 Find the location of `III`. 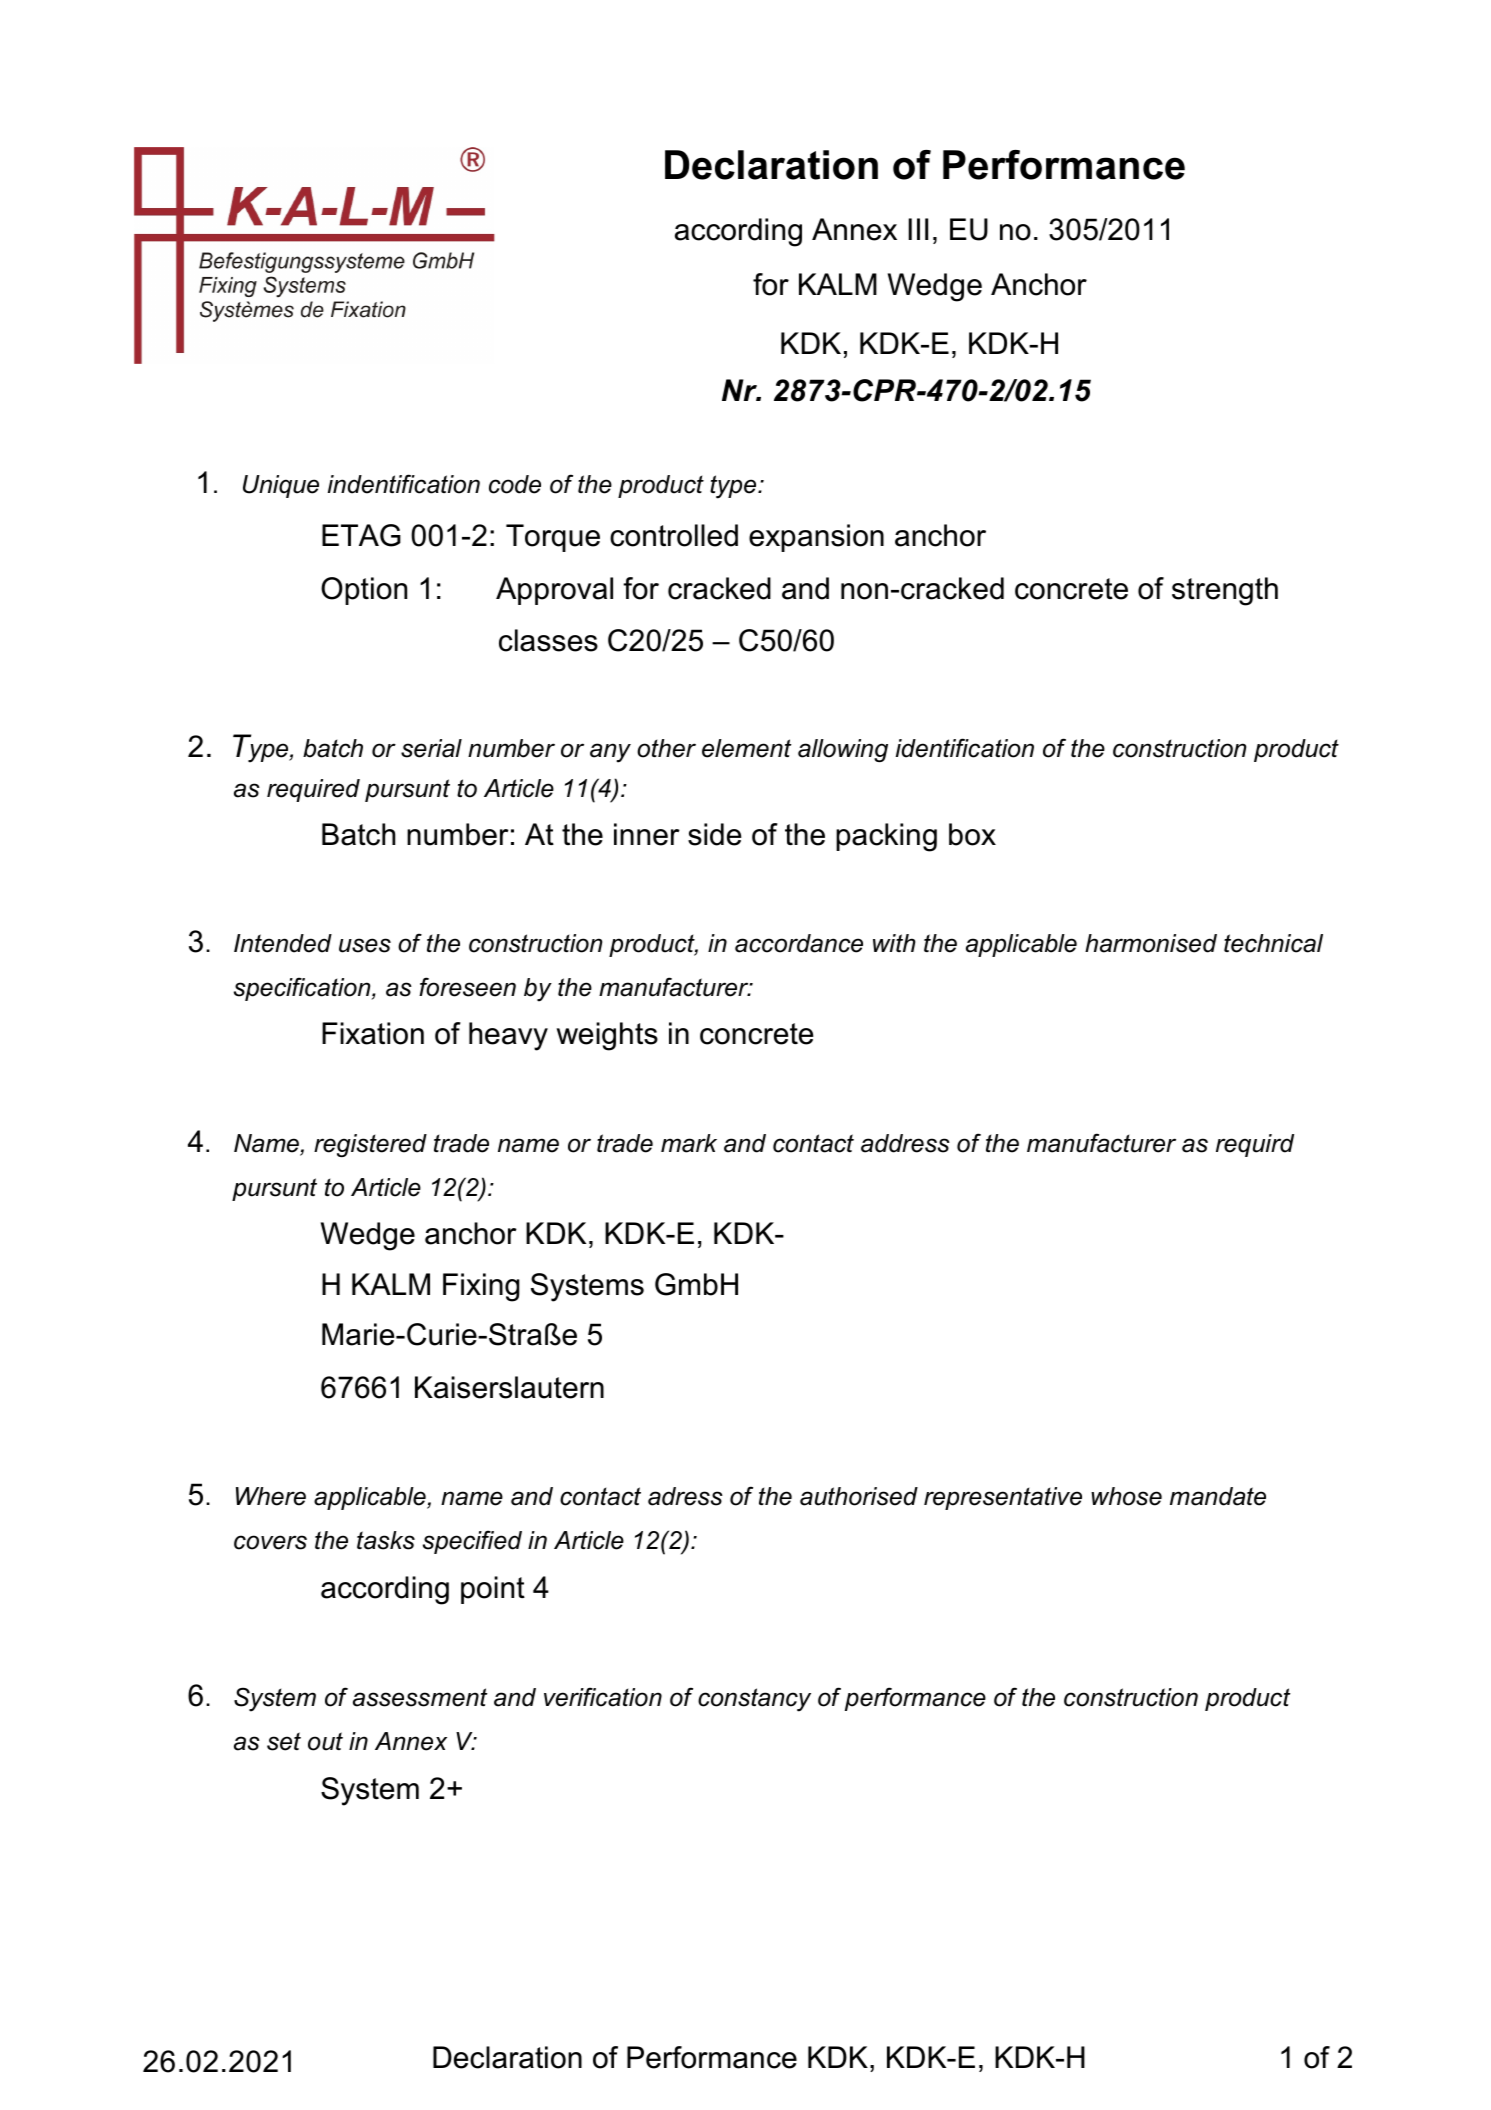

III is located at coordinates (918, 229).
